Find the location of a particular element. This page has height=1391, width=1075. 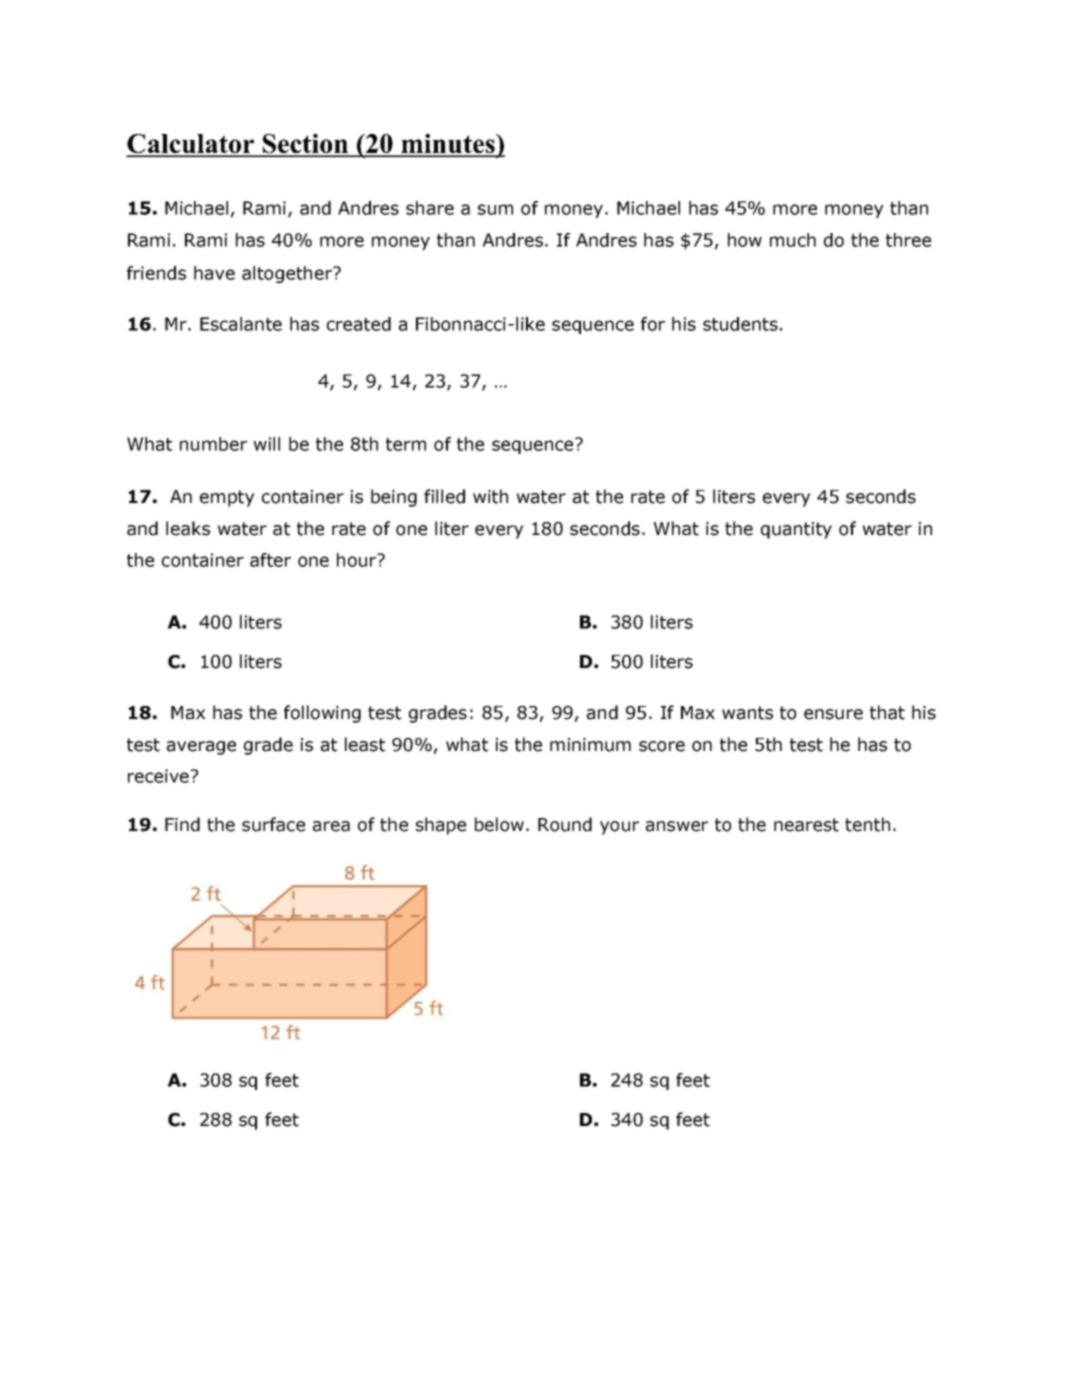

Calculator is located at coordinates (191, 145).
